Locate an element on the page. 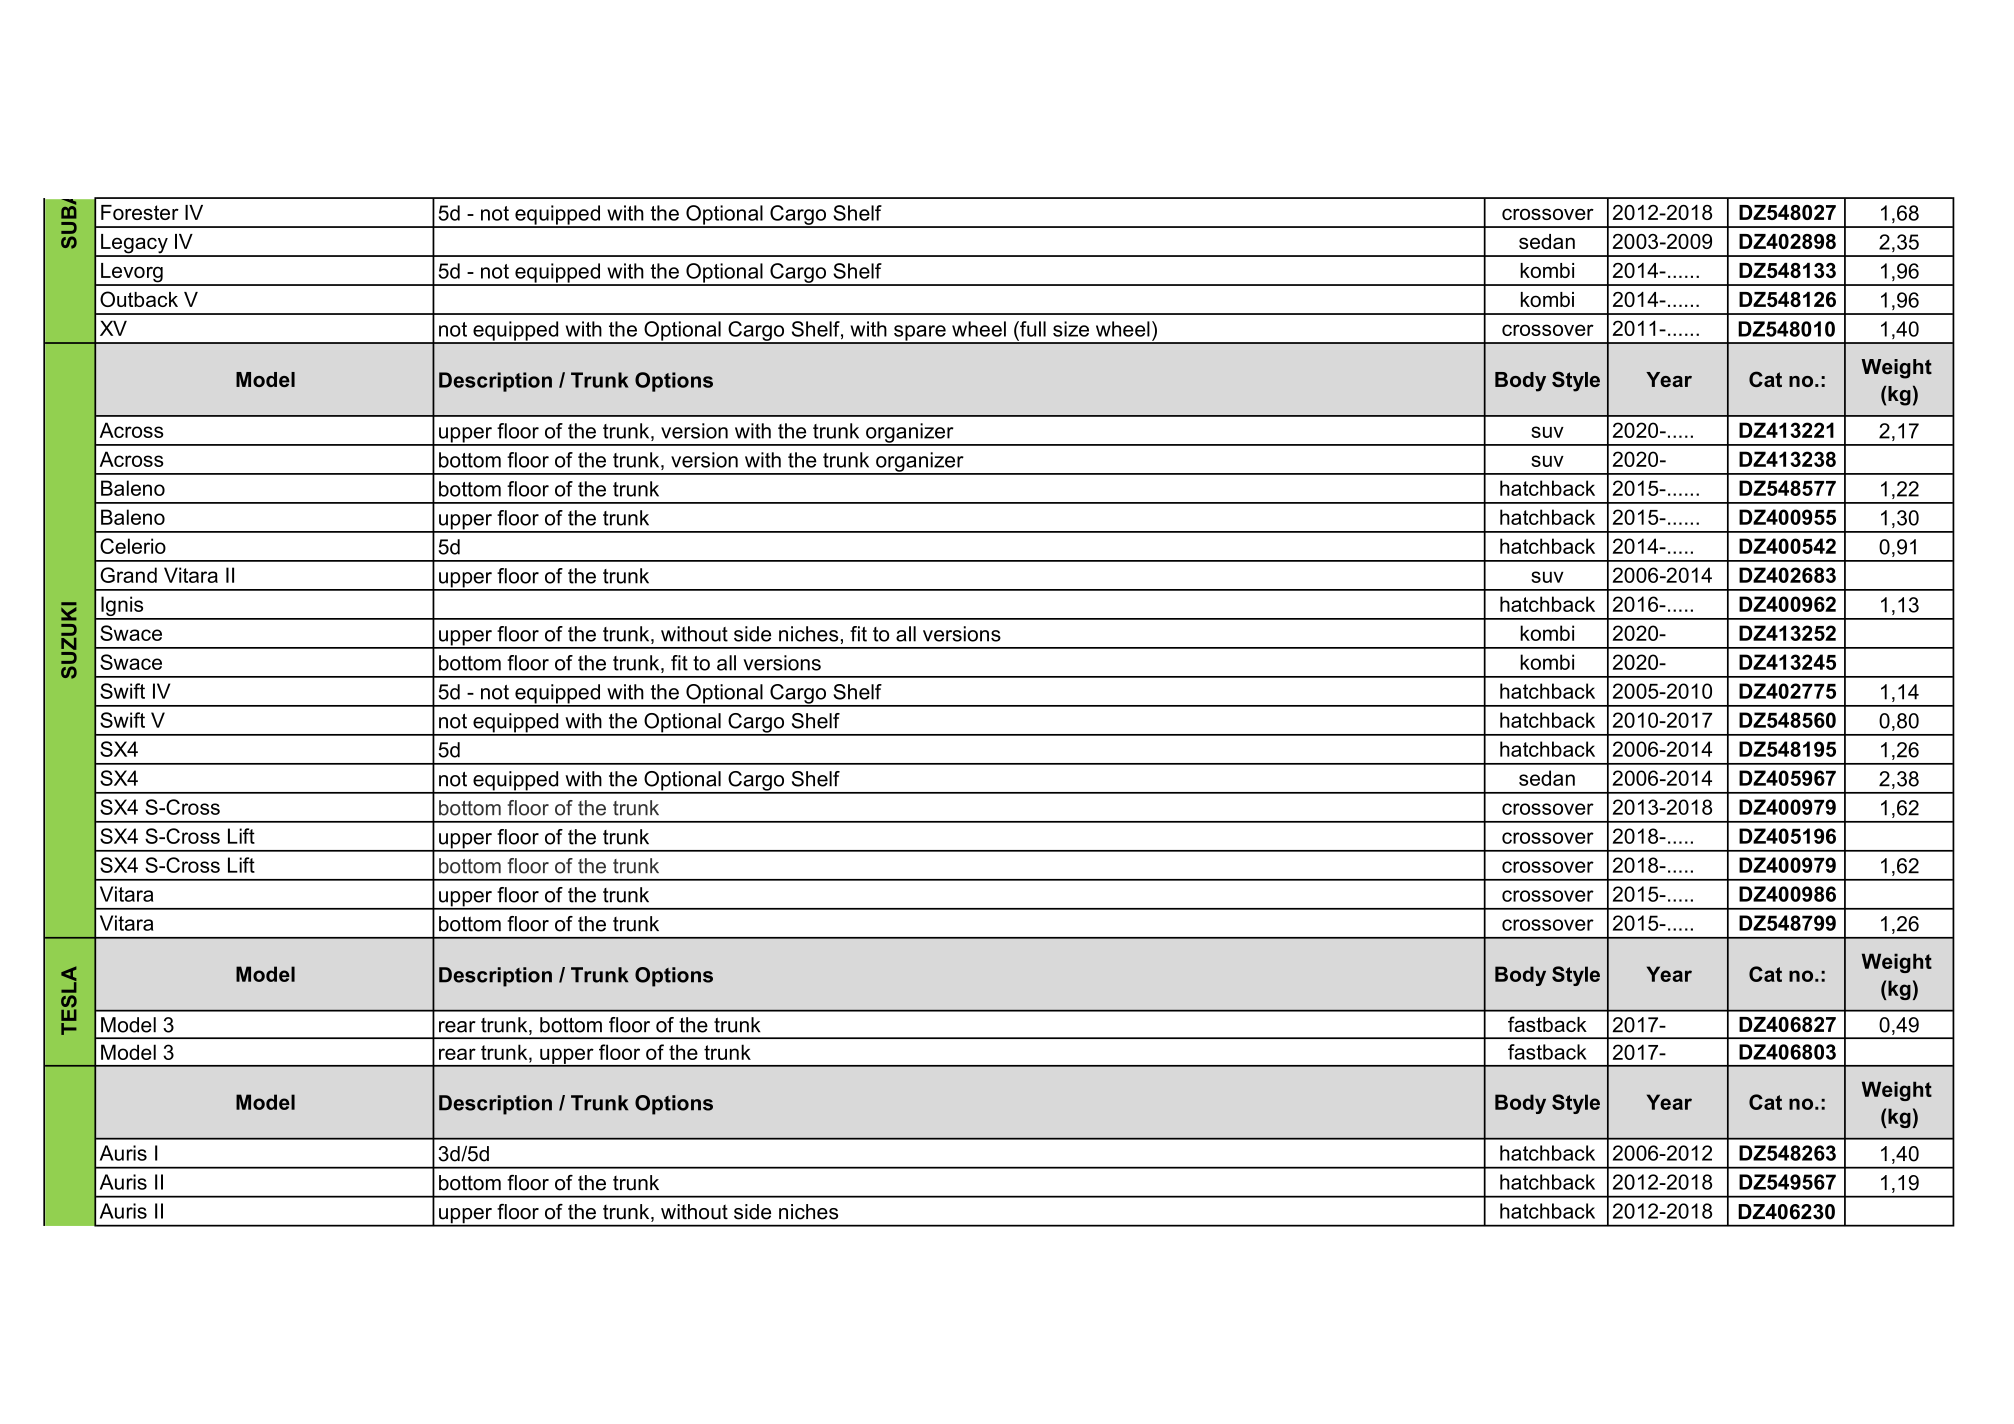 The image size is (2014, 1424). size is located at coordinates (1071, 329).
